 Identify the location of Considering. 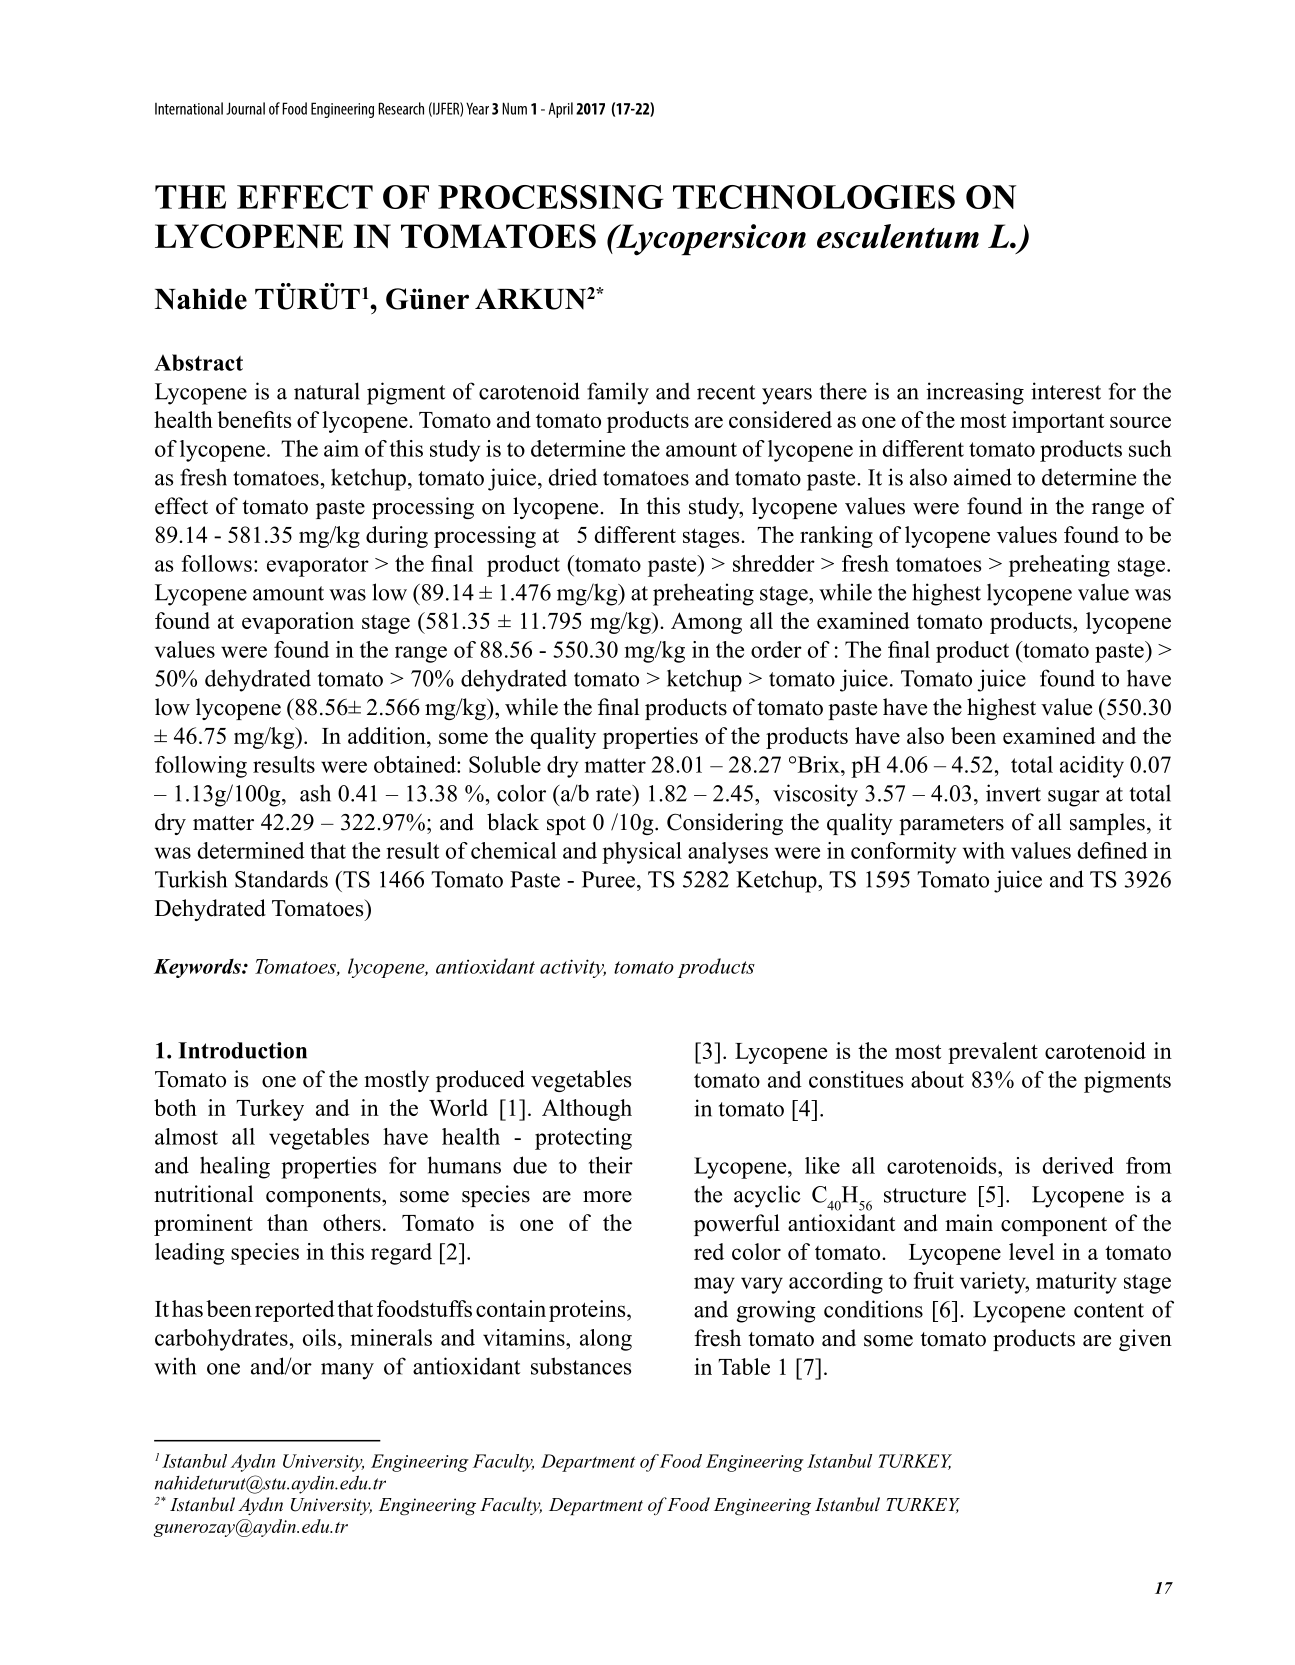
(725, 824).
